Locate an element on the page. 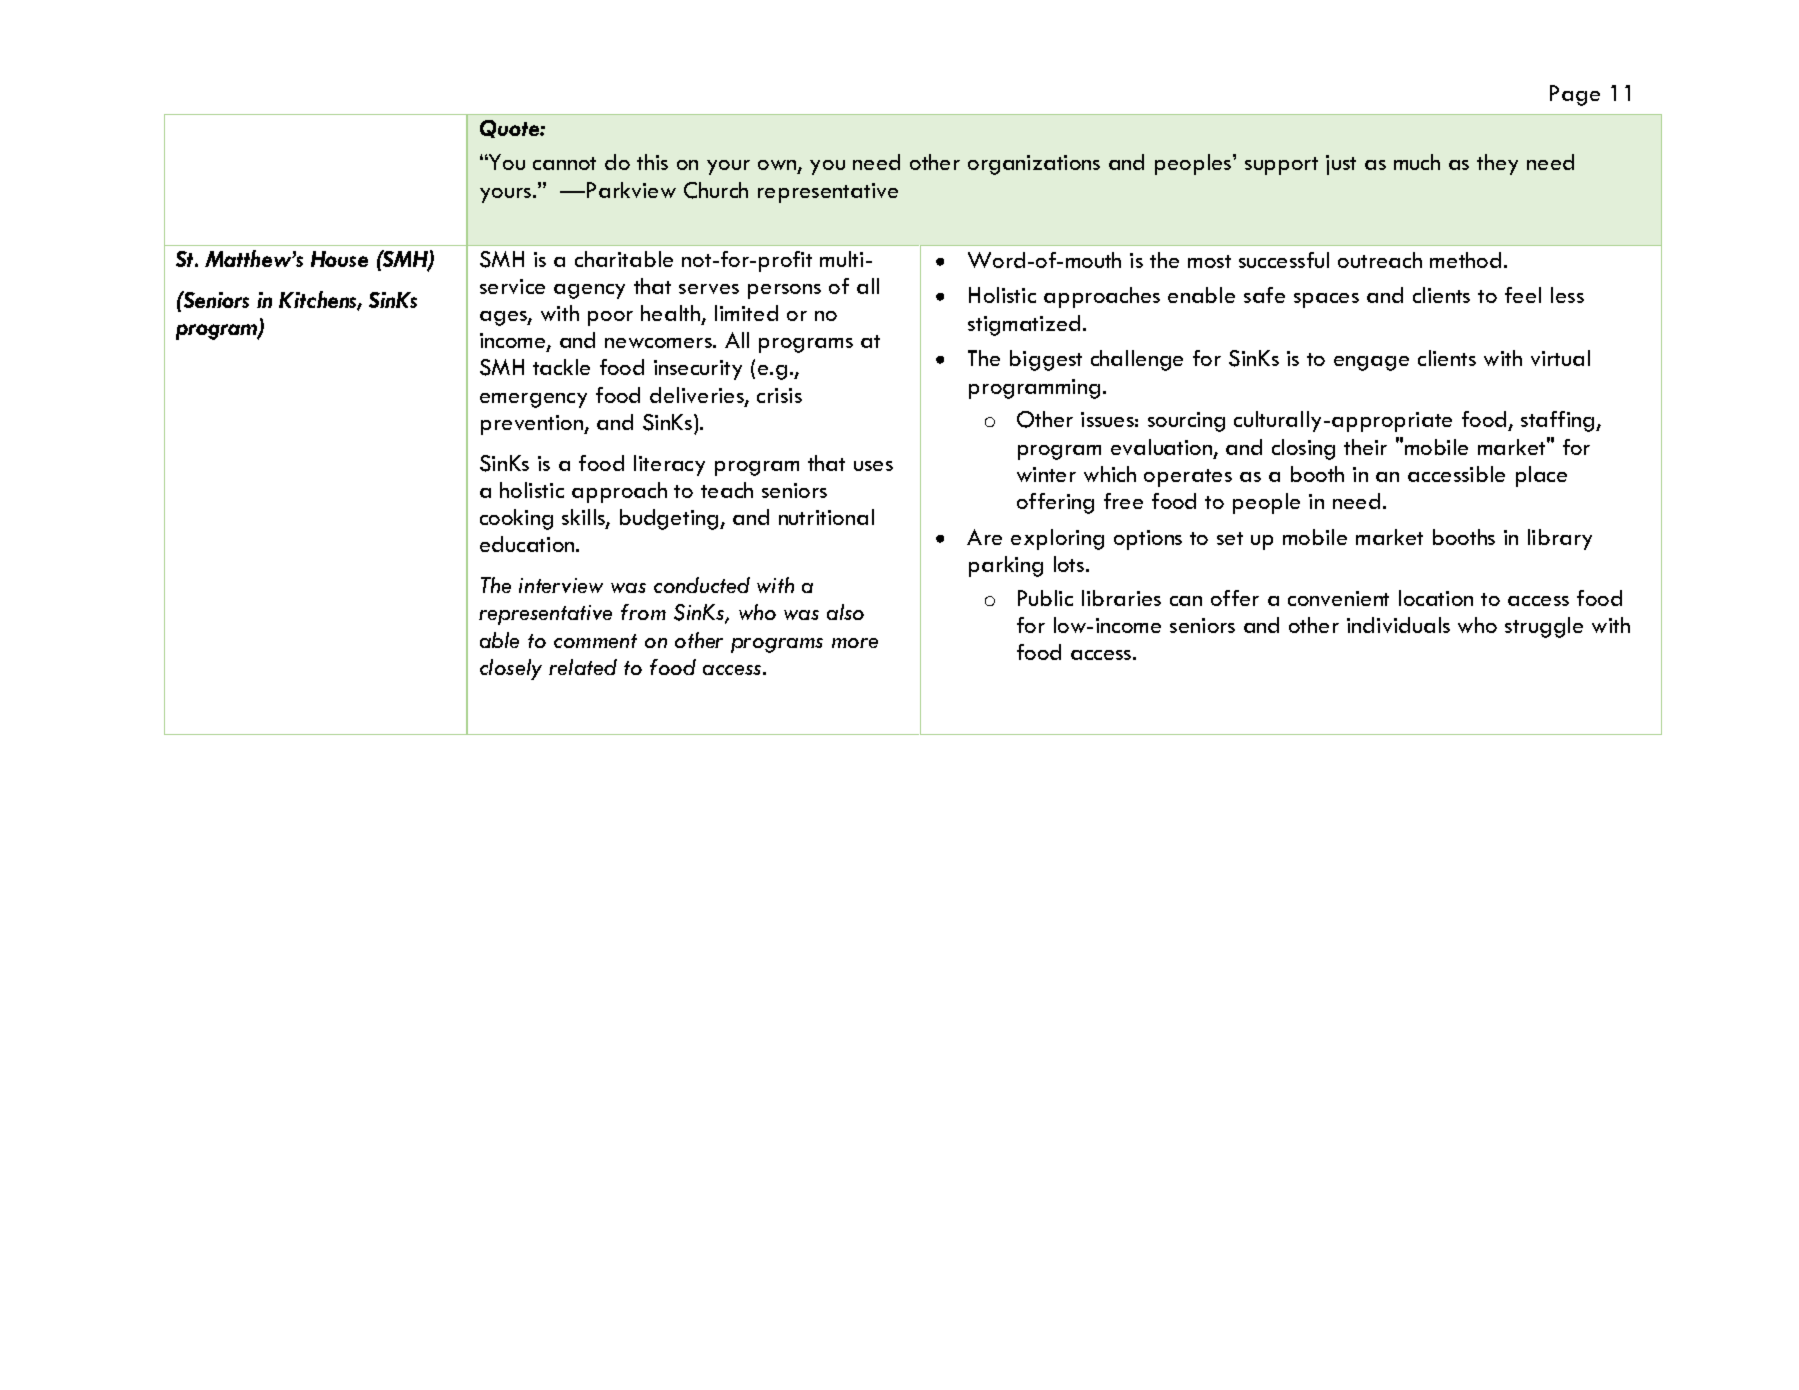  cannot is located at coordinates (564, 163).
